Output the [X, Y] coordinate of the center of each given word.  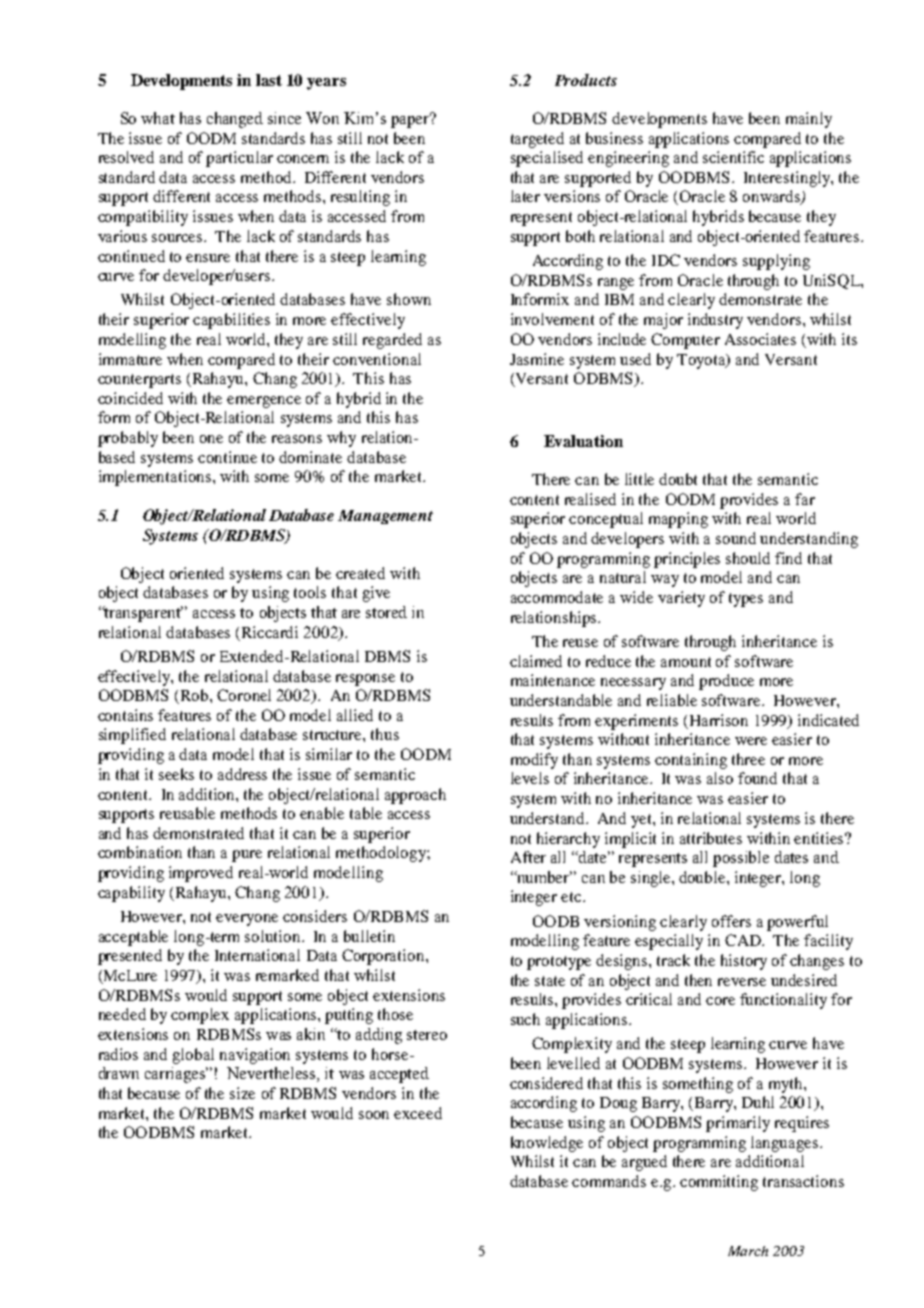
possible [741, 859]
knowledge [547, 1144]
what [158, 118]
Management [385, 517]
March [748, 1251]
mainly [809, 120]
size [242, 1093]
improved [201, 874]
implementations [155, 478]
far [805, 499]
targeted [537, 140]
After [528, 857]
